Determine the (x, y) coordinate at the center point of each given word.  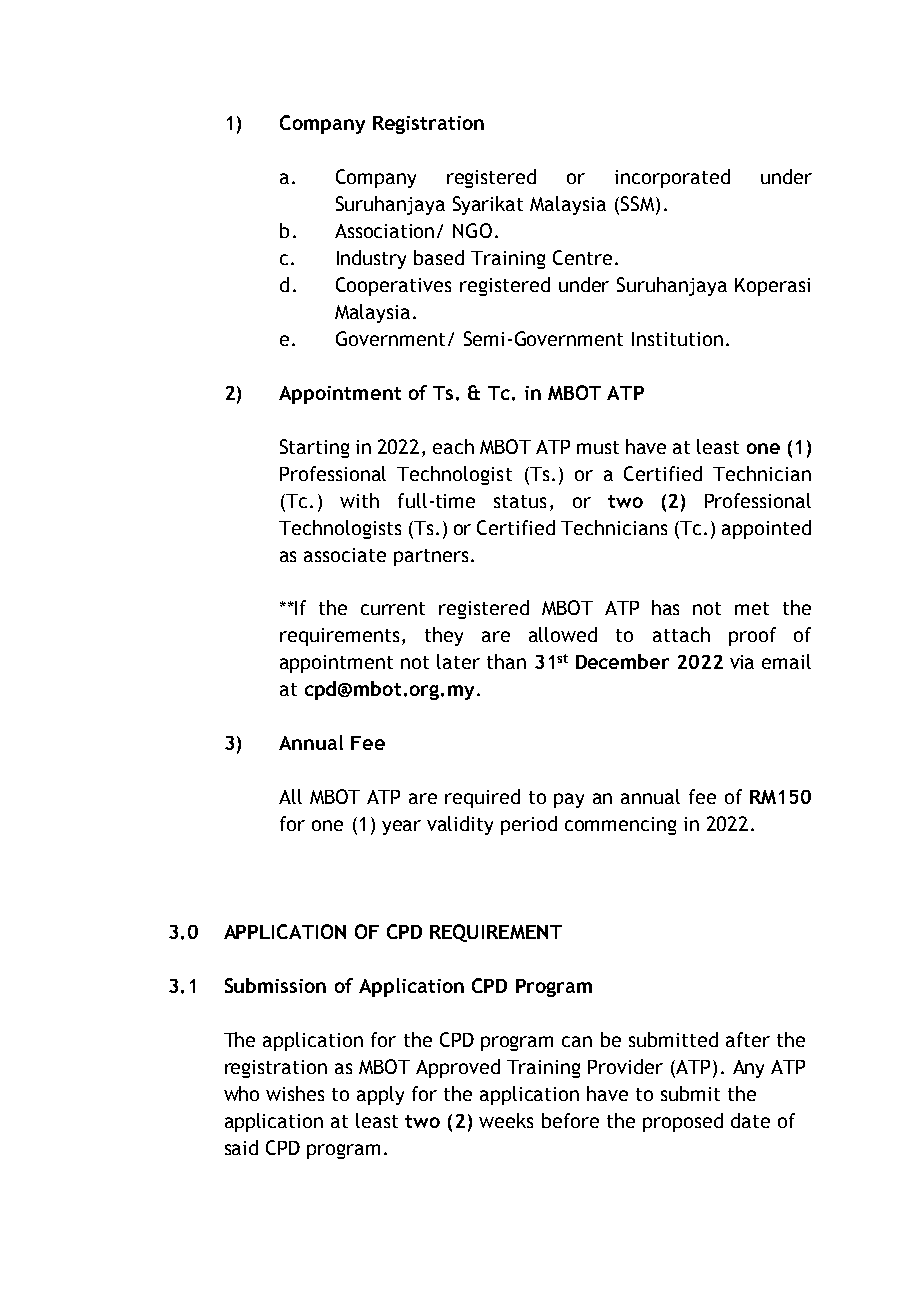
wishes (295, 1093)
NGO (472, 230)
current (393, 608)
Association (384, 231)
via (742, 662)
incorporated (672, 178)
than (506, 661)
